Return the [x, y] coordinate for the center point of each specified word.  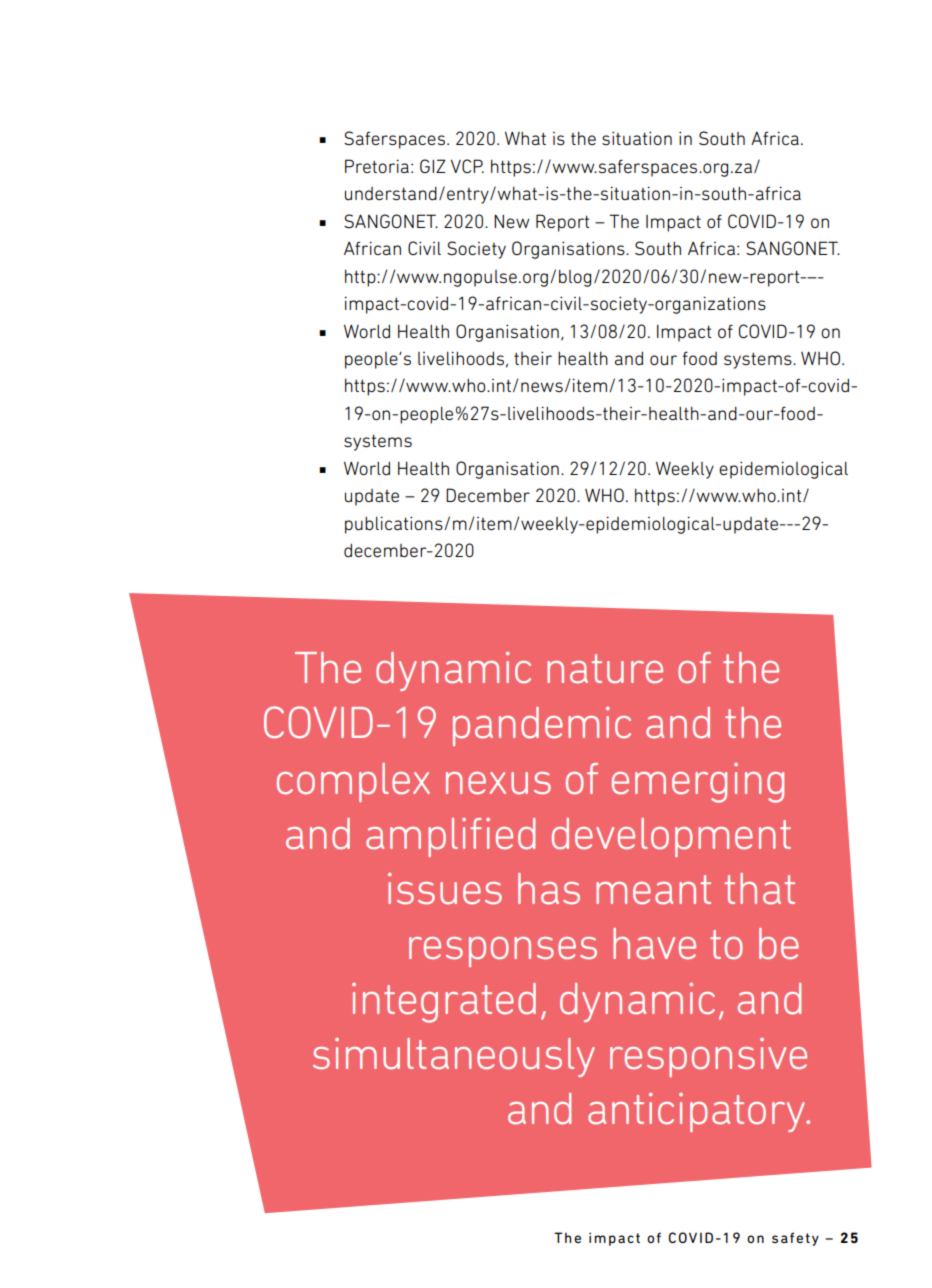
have [654, 943]
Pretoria [377, 166]
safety [795, 1239]
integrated [444, 1003]
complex [353, 782]
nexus [498, 783]
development [671, 837]
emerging [698, 783]
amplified [450, 837]
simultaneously [454, 1057]
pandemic [542, 726]
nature [605, 669]
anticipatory [697, 1112]
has [549, 889]
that [759, 889]
